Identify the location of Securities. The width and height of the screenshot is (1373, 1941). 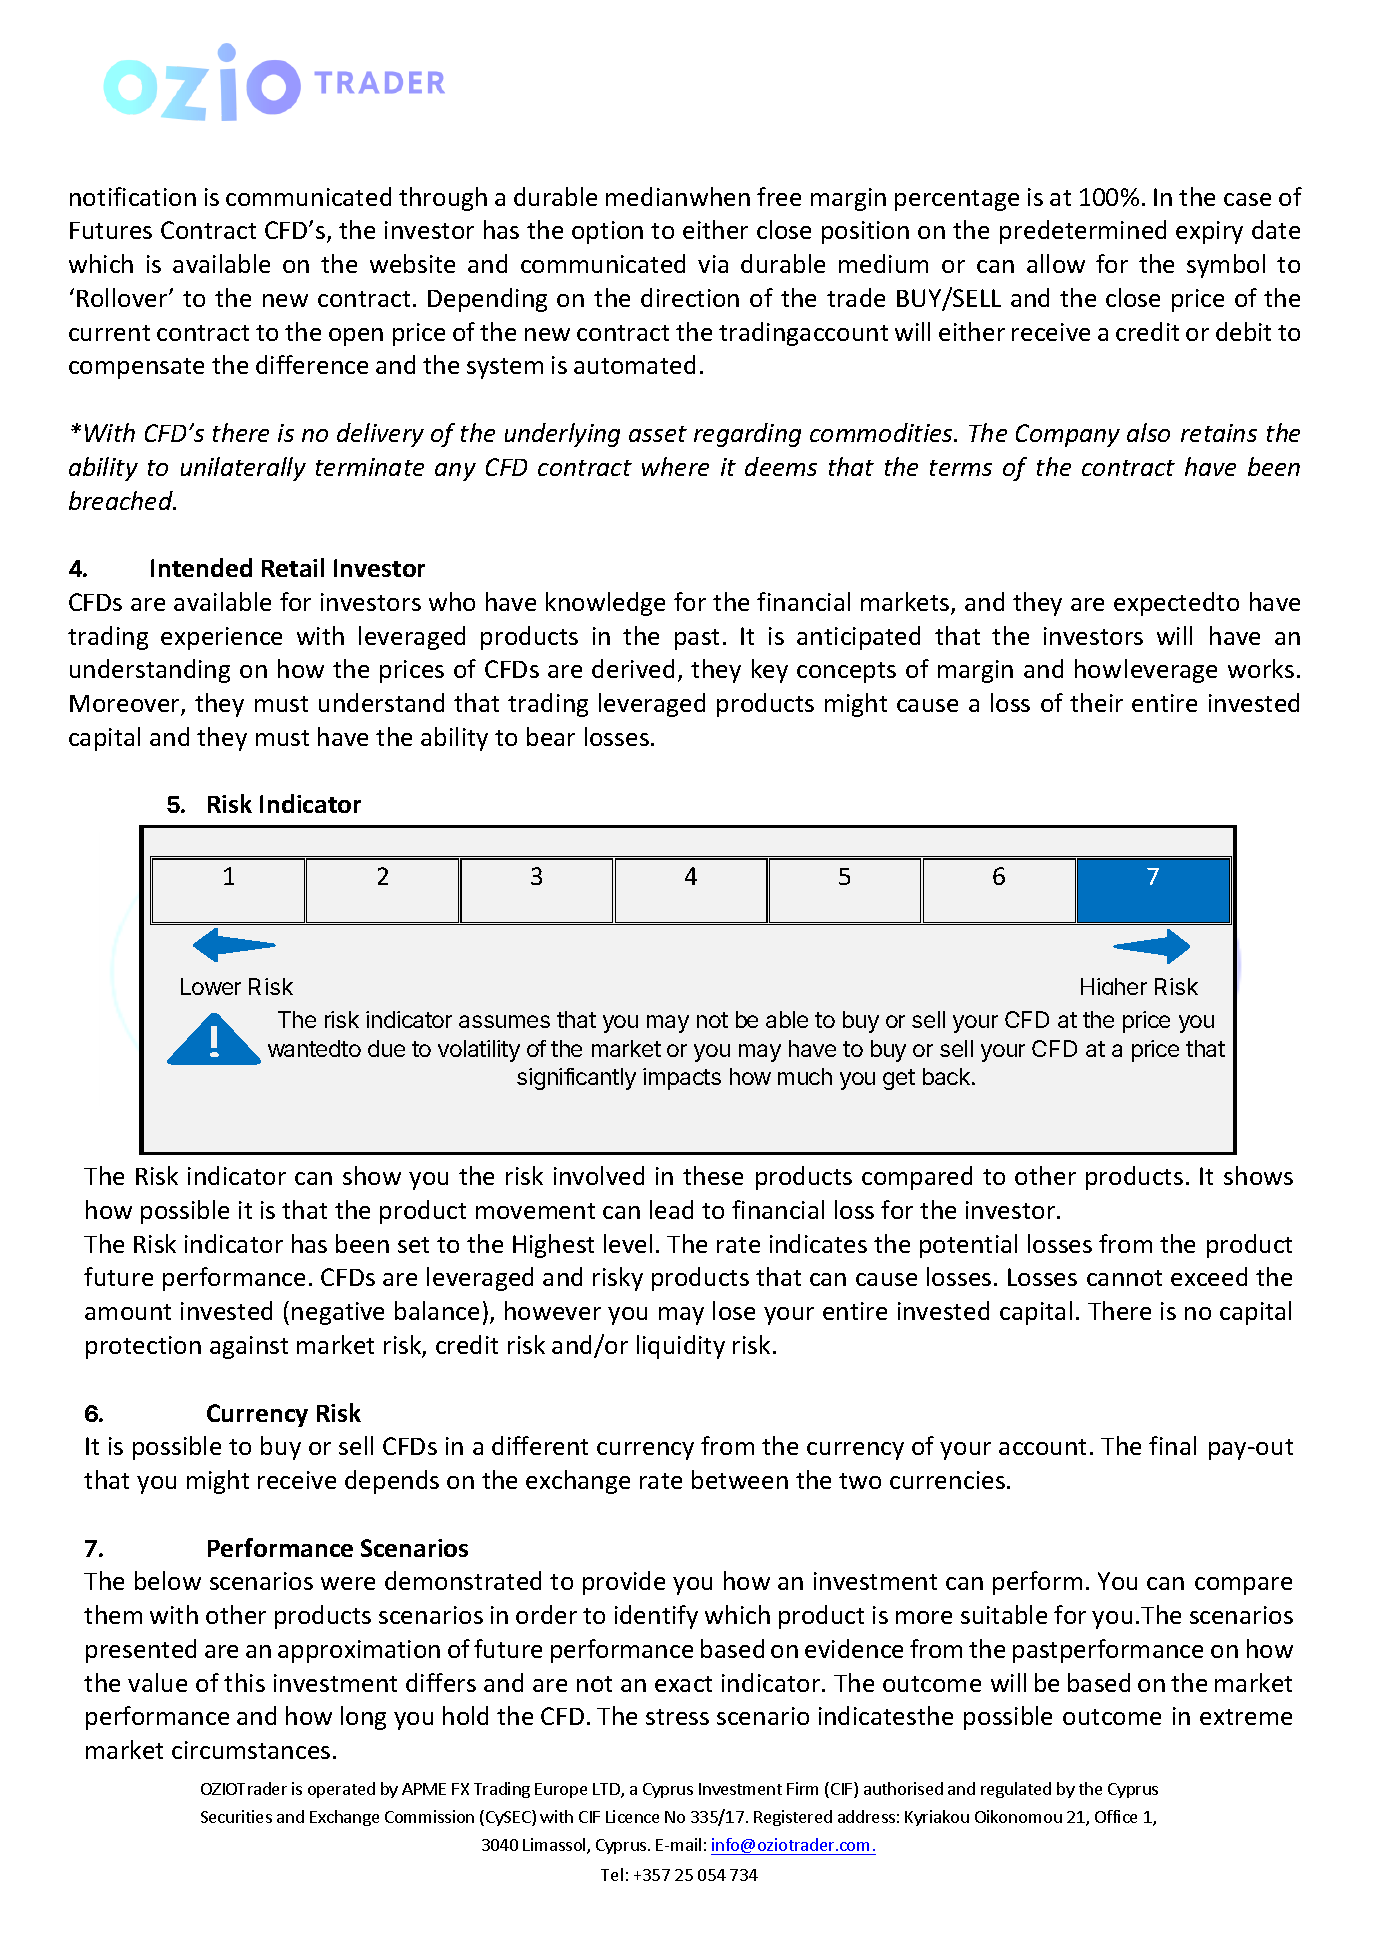
(236, 1816).
